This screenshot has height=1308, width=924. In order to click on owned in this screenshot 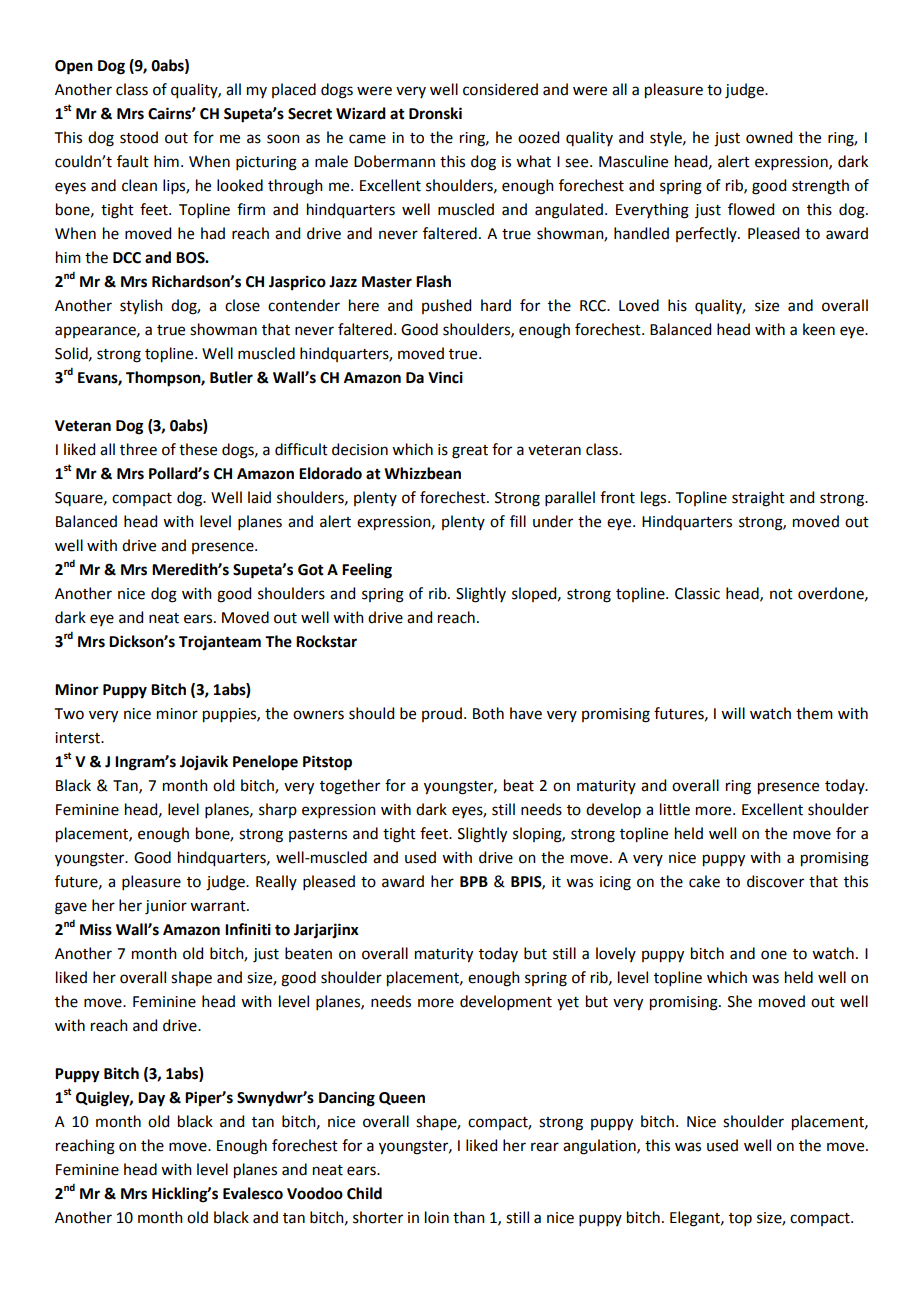, I will do `click(769, 137)`.
